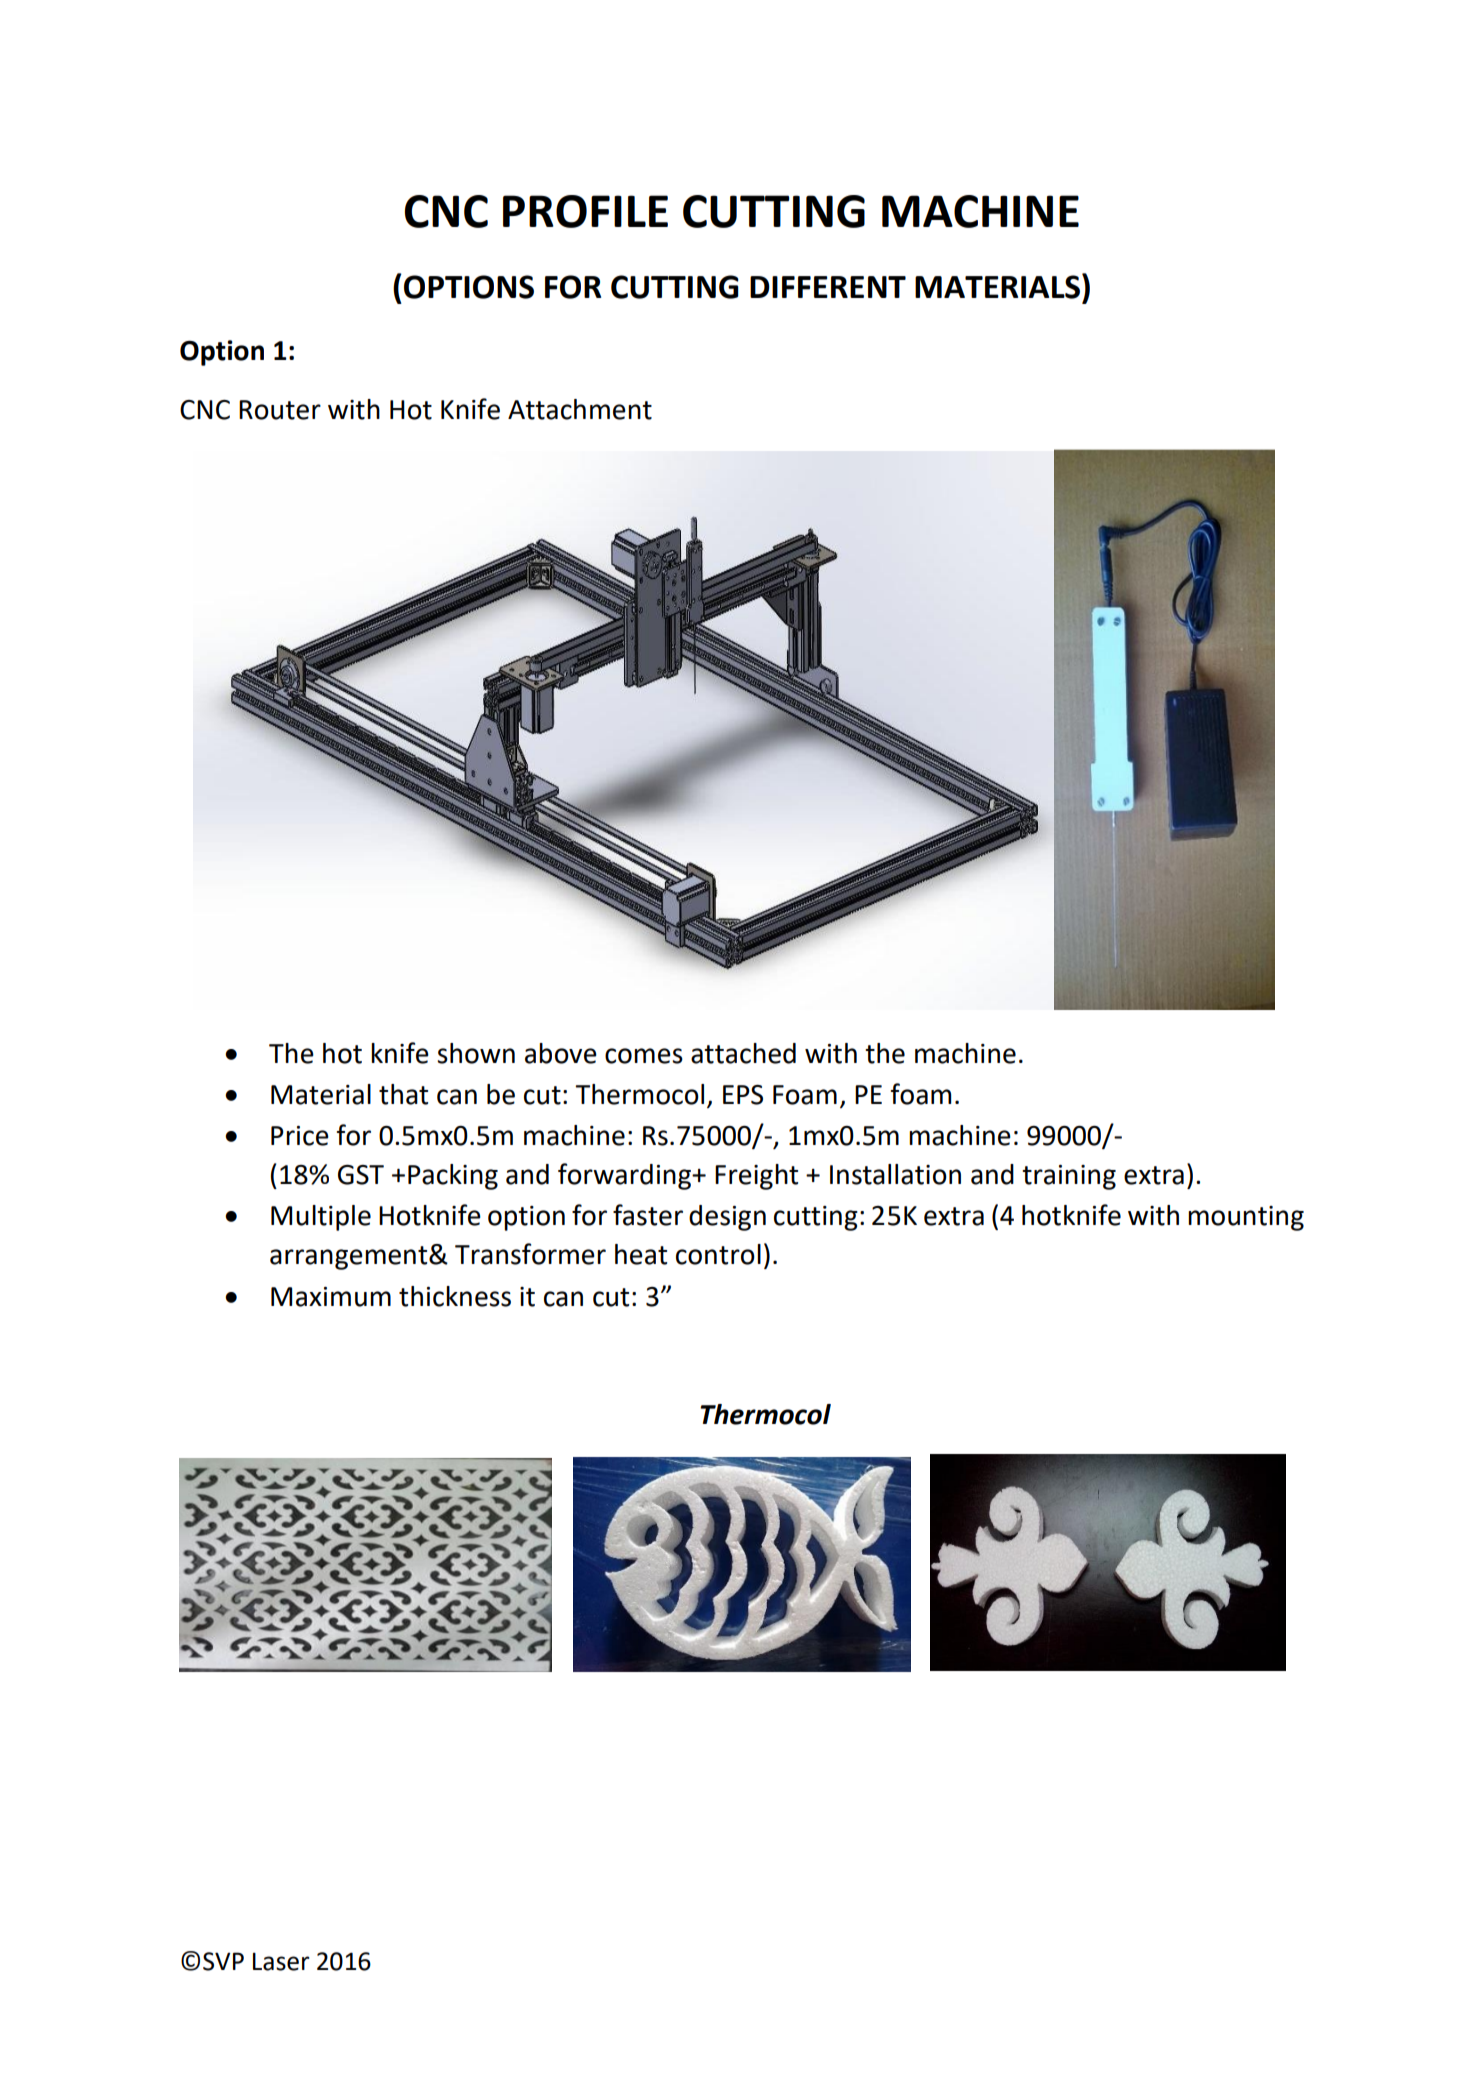 This page has height=2099, width=1484. Describe the element at coordinates (280, 410) in the page. I see `Router` at that location.
